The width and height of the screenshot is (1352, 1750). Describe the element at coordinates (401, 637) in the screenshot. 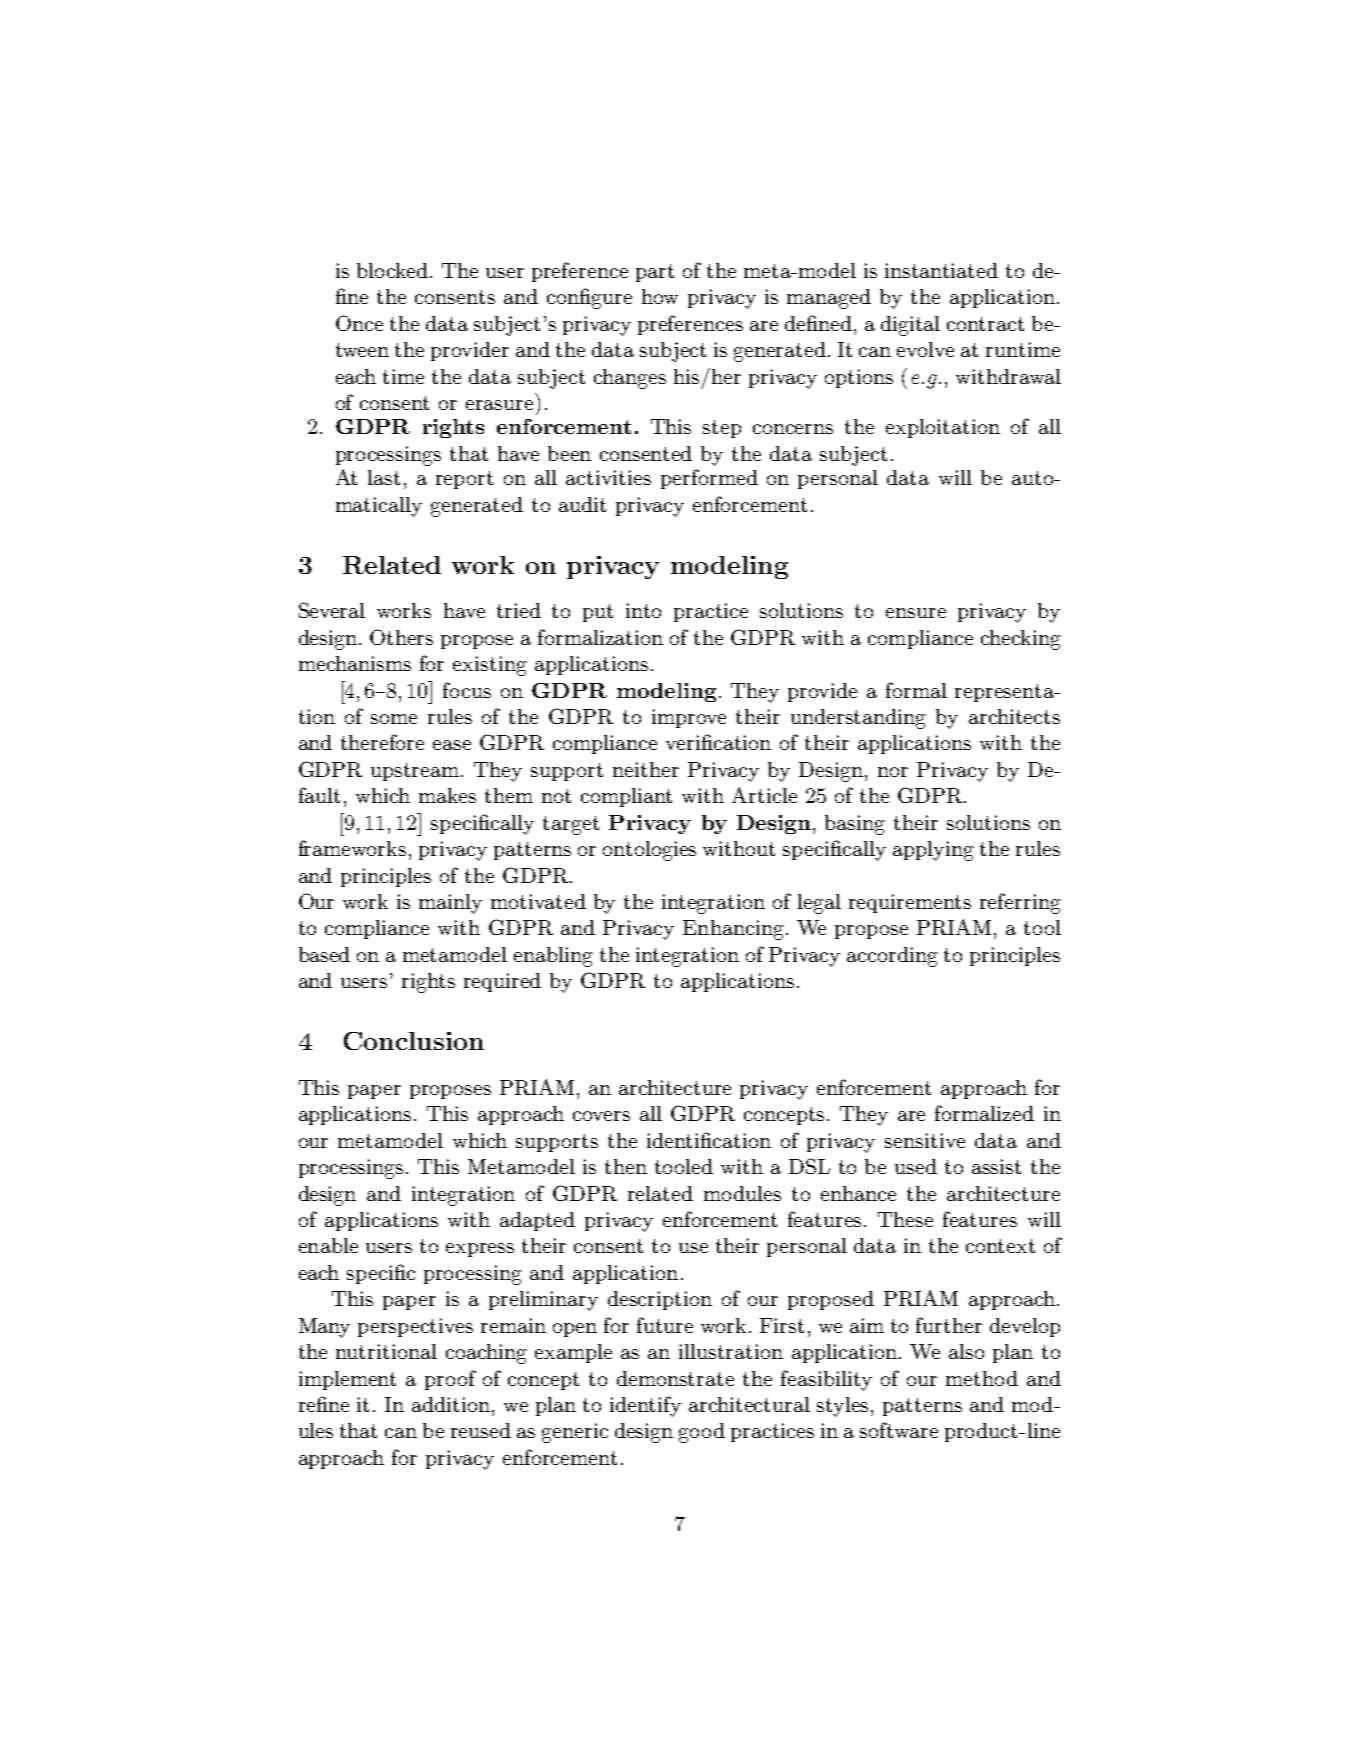

I see `Others` at that location.
